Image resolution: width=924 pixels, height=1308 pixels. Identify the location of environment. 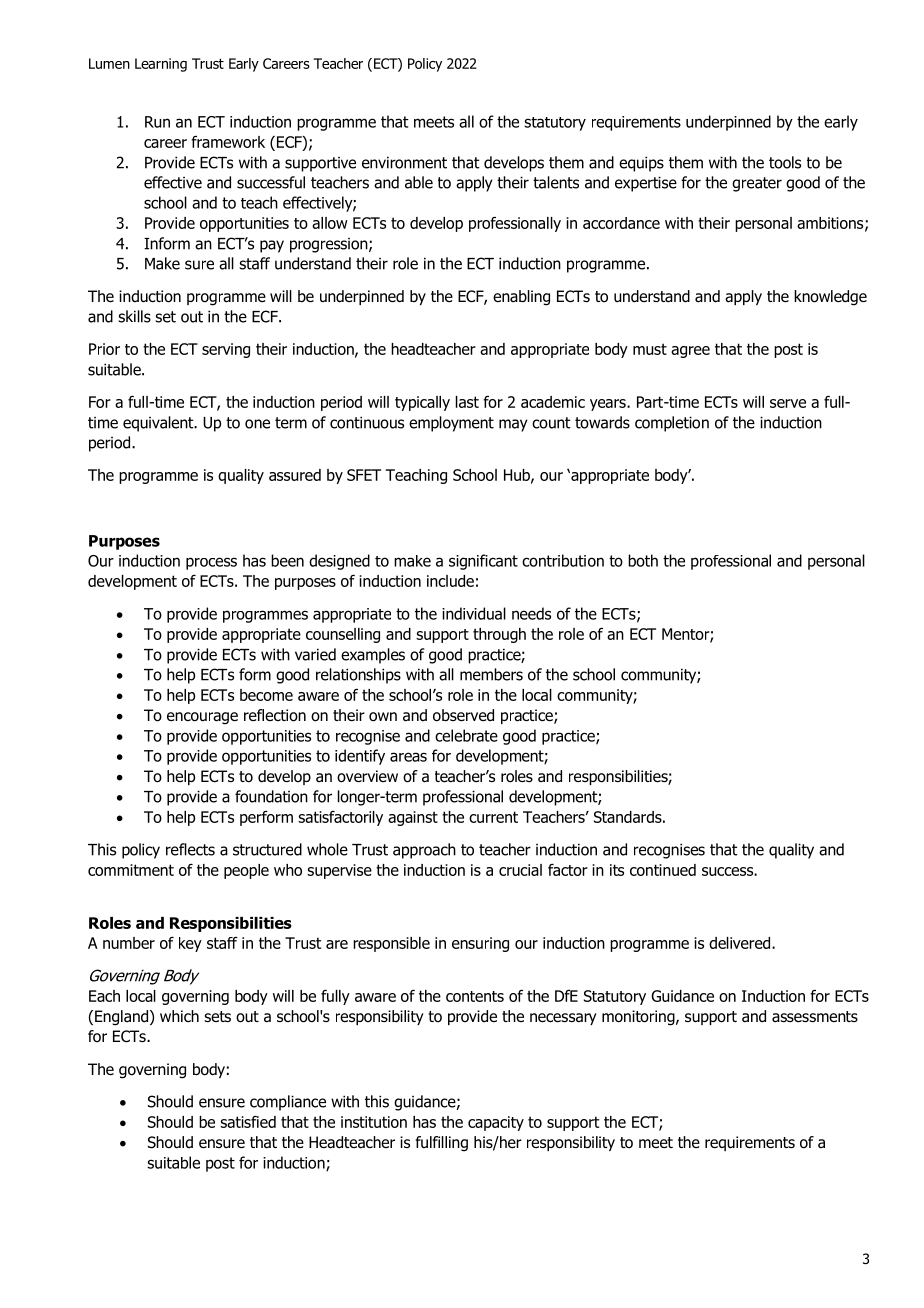
(404, 162).
